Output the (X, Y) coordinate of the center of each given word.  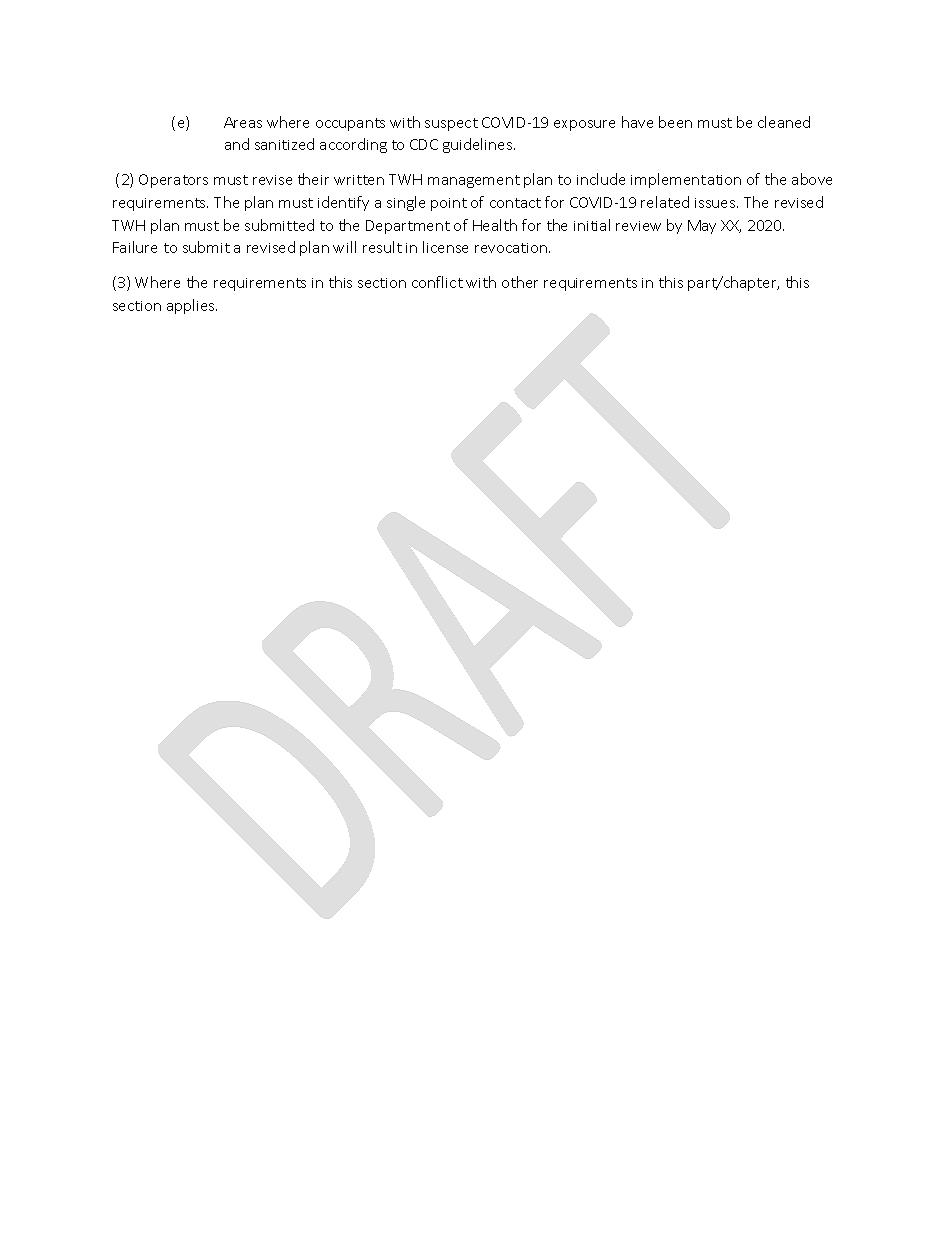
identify (343, 203)
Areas (243, 122)
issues (716, 203)
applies (192, 306)
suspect (451, 124)
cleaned (784, 122)
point (449, 204)
